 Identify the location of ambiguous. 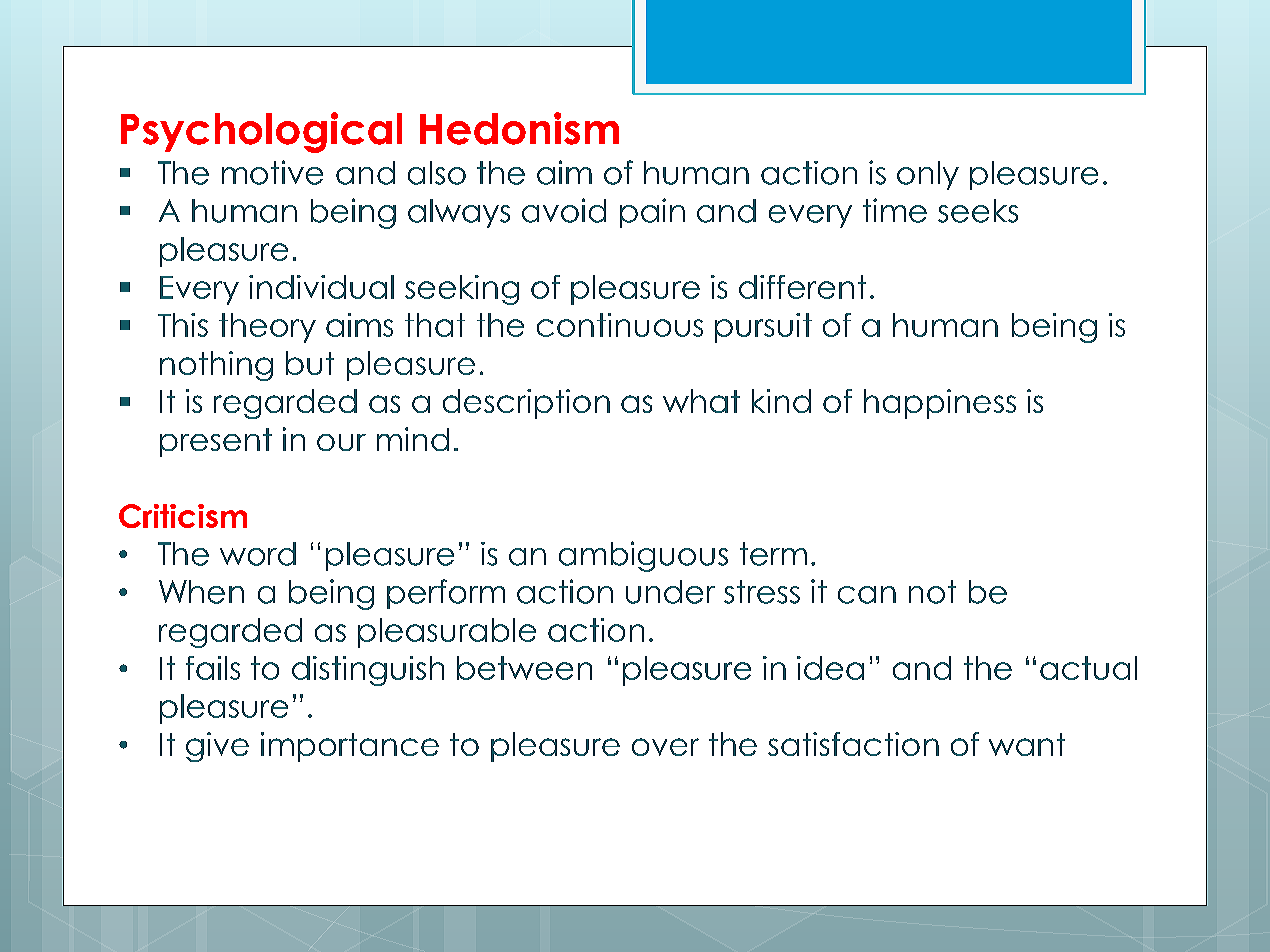
(643, 556).
